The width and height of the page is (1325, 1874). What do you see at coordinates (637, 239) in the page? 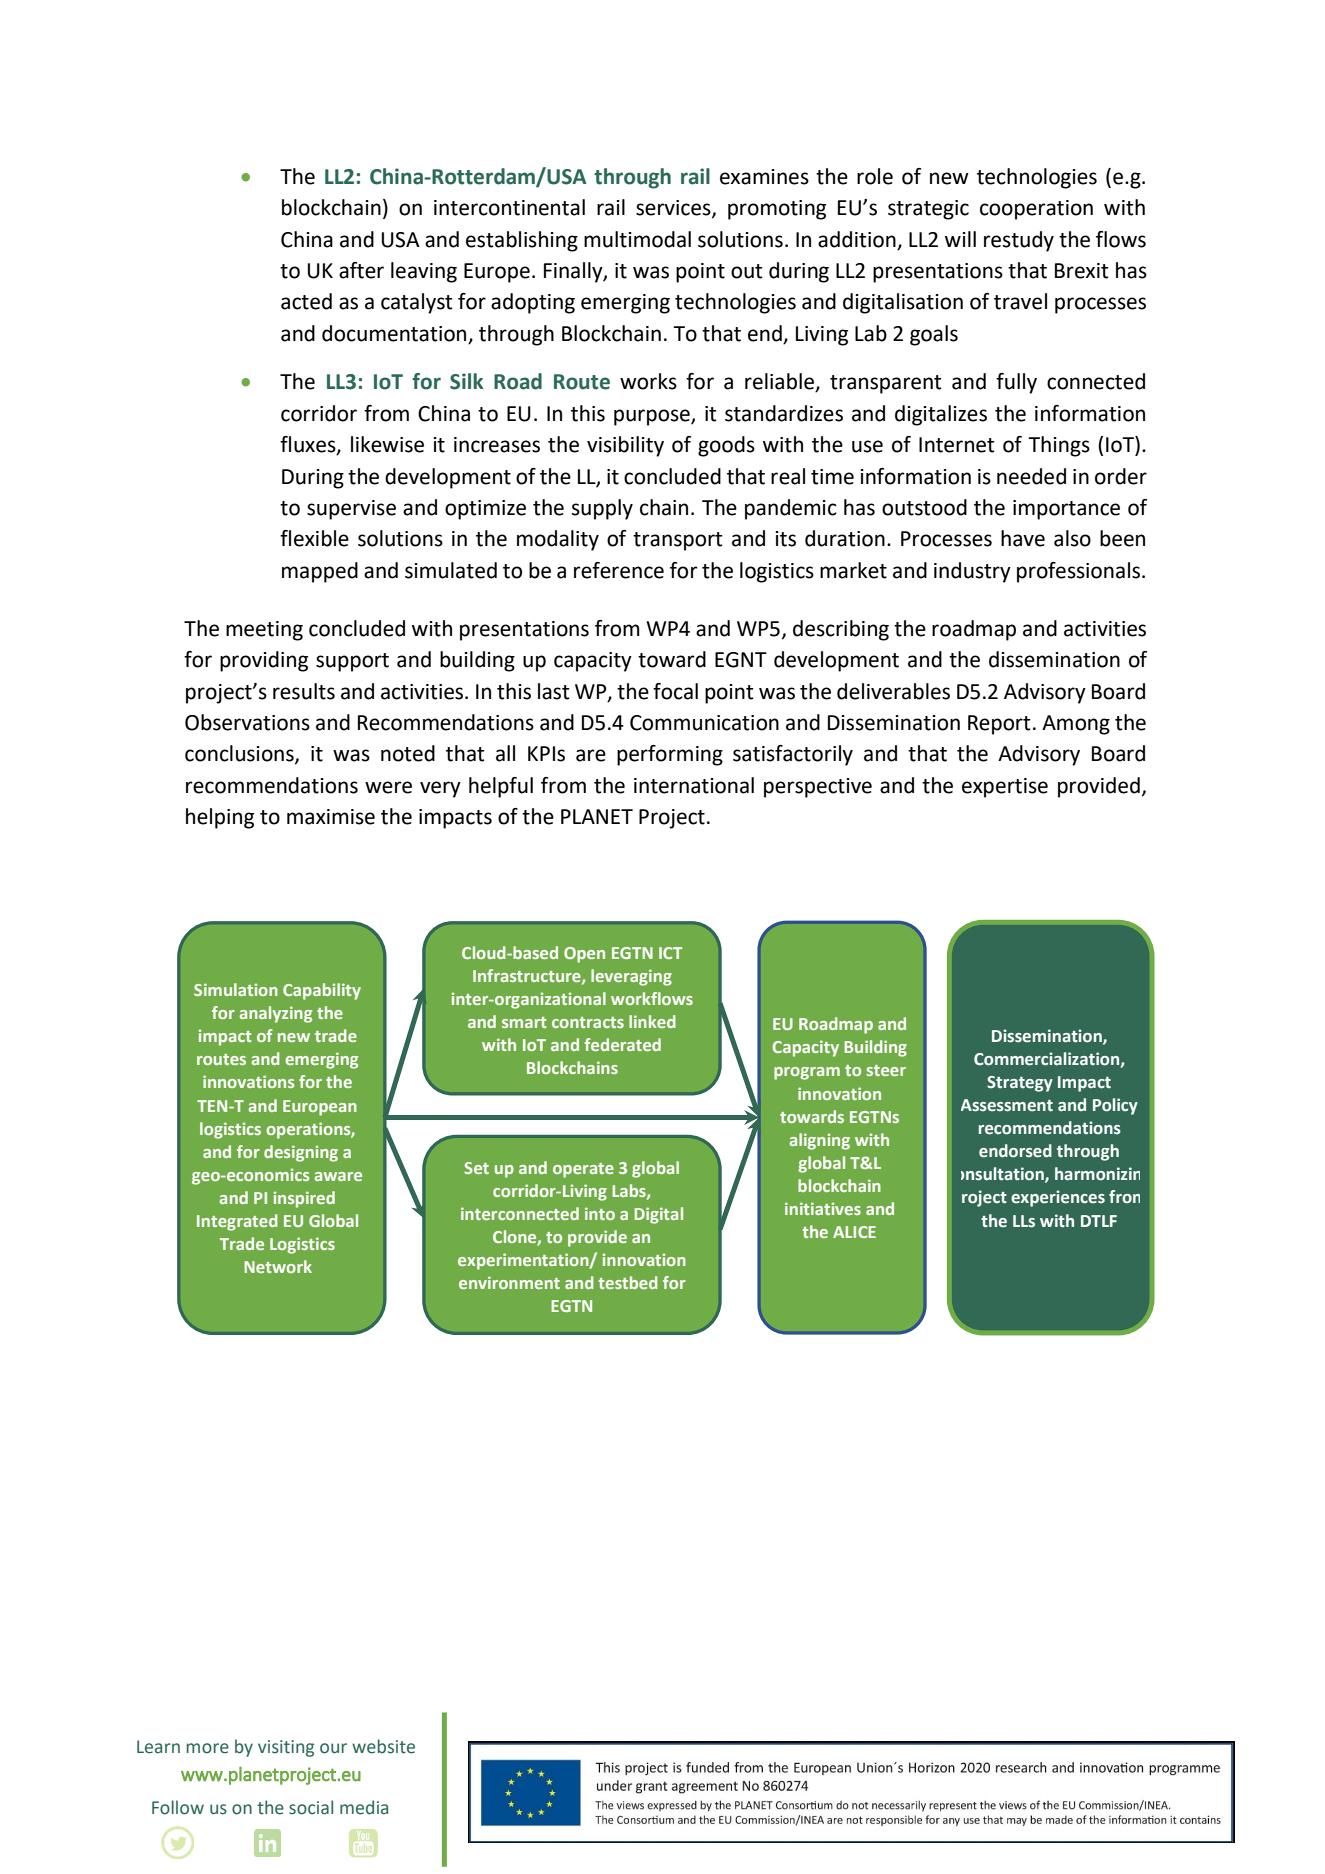
I see `multimodal` at bounding box center [637, 239].
